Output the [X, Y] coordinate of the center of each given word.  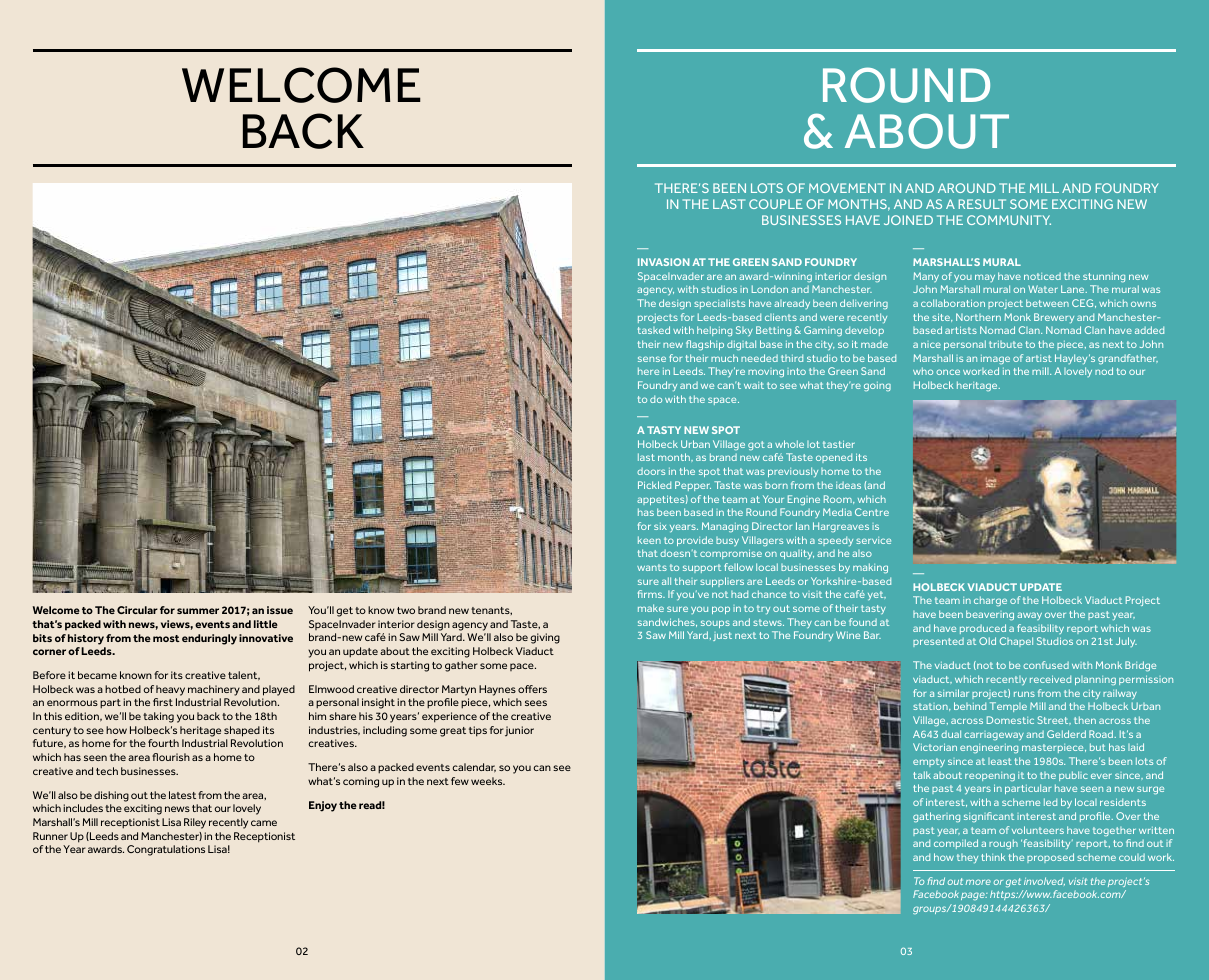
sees [536, 703]
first [163, 702]
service [873, 540]
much [724, 358]
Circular [137, 610]
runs [1024, 694]
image [995, 359]
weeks [488, 781]
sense [652, 359]
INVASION [664, 262]
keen [649, 540]
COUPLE [776, 204]
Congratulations [166, 850]
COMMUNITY [1009, 220]
